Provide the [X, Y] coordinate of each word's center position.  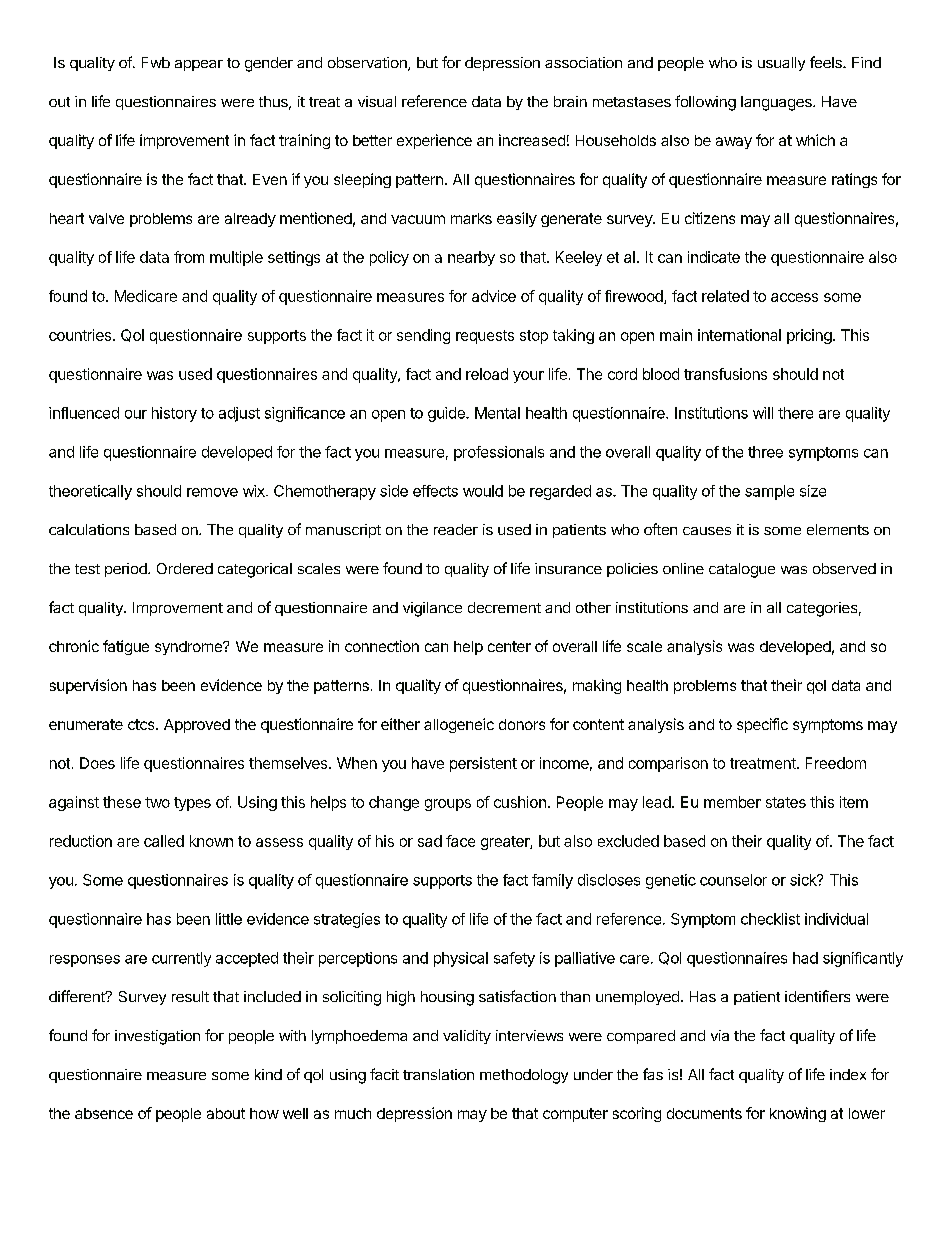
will [763, 413]
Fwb [156, 62]
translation [438, 1074]
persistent [483, 764]
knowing [798, 1114]
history [174, 414]
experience [434, 141]
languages [777, 103]
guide [447, 414]
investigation [157, 1037]
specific [762, 725]
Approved [197, 726]
